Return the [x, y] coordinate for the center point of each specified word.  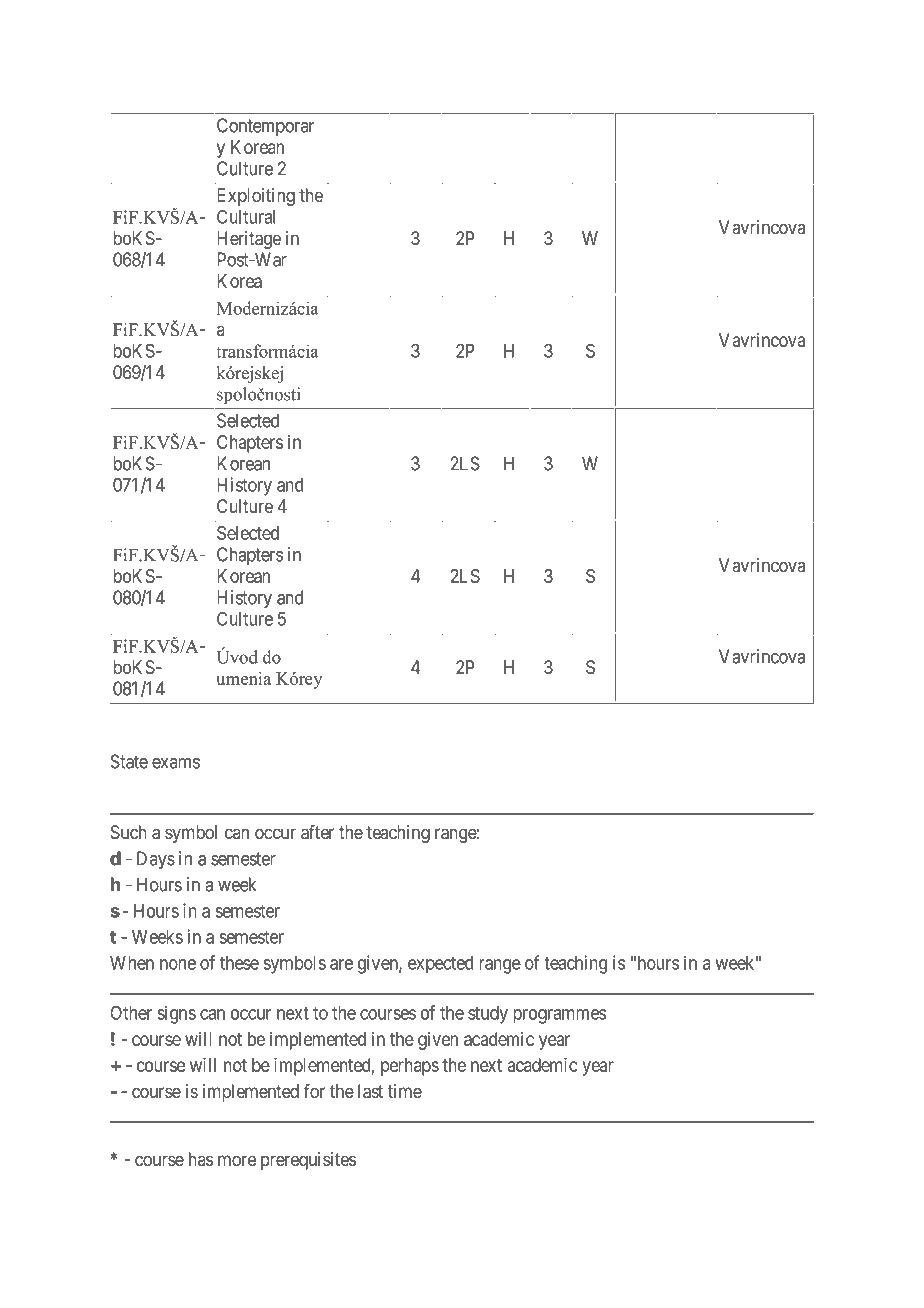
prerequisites [308, 1161]
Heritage [249, 240]
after [317, 832]
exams [176, 763]
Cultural [246, 216]
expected [440, 965]
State [129, 761]
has [201, 1159]
